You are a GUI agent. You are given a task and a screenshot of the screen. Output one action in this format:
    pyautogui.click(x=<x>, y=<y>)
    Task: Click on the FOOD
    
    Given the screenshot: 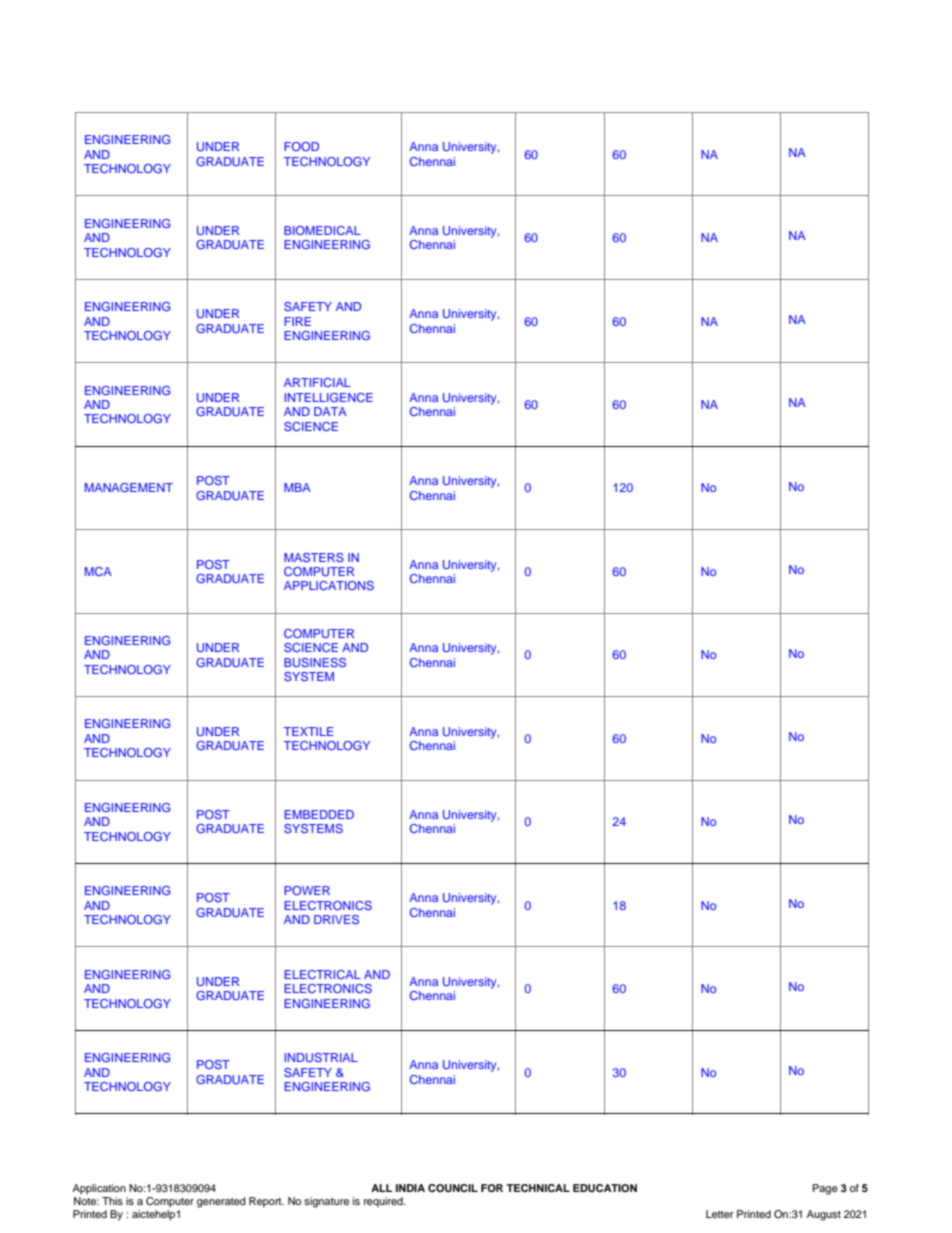 What is the action you would take?
    pyautogui.click(x=301, y=146)
